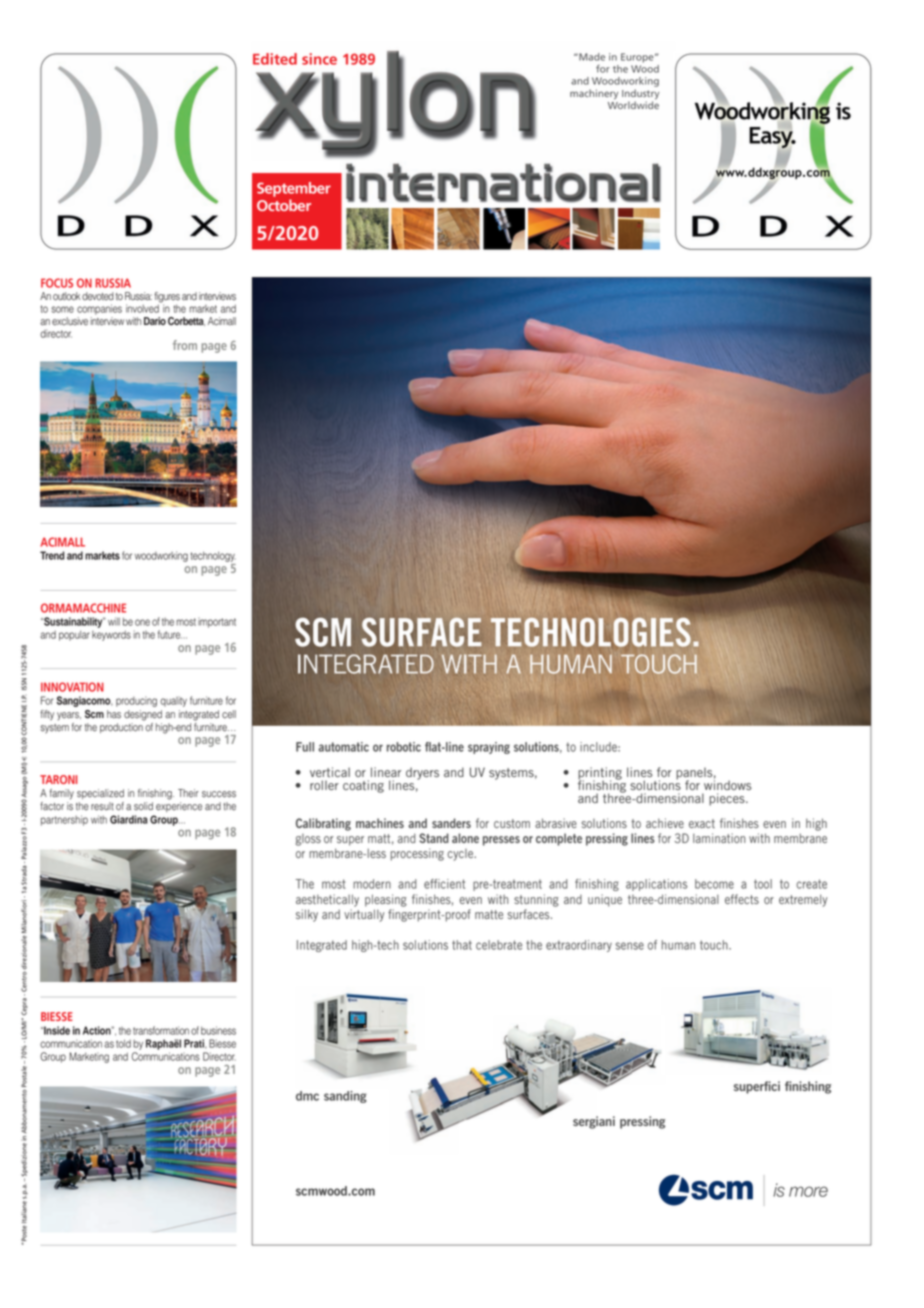 The height and width of the screenshot is (1308, 924). I want to click on told, so click(123, 1043).
